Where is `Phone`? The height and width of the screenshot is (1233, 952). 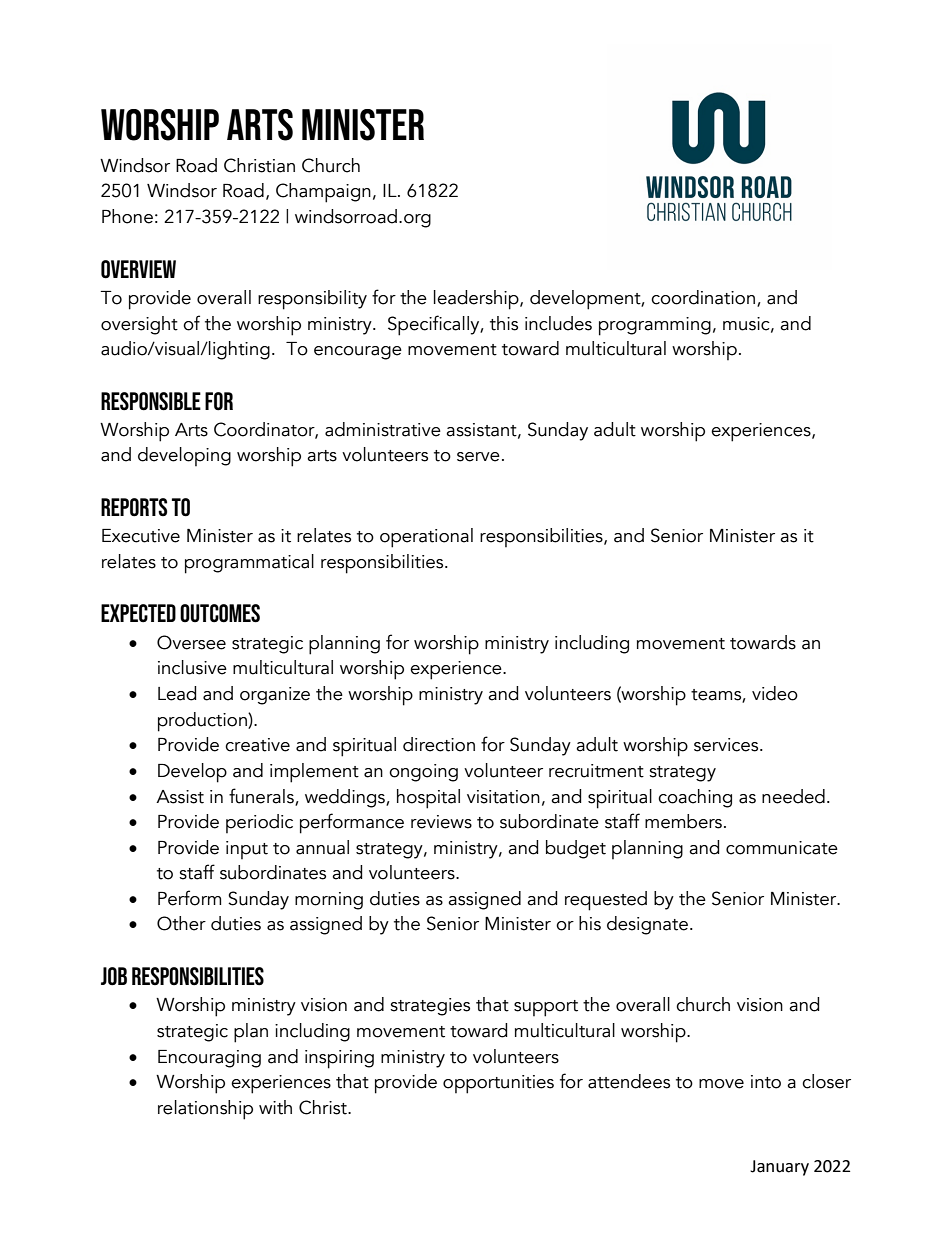
Phone is located at coordinates (127, 216).
